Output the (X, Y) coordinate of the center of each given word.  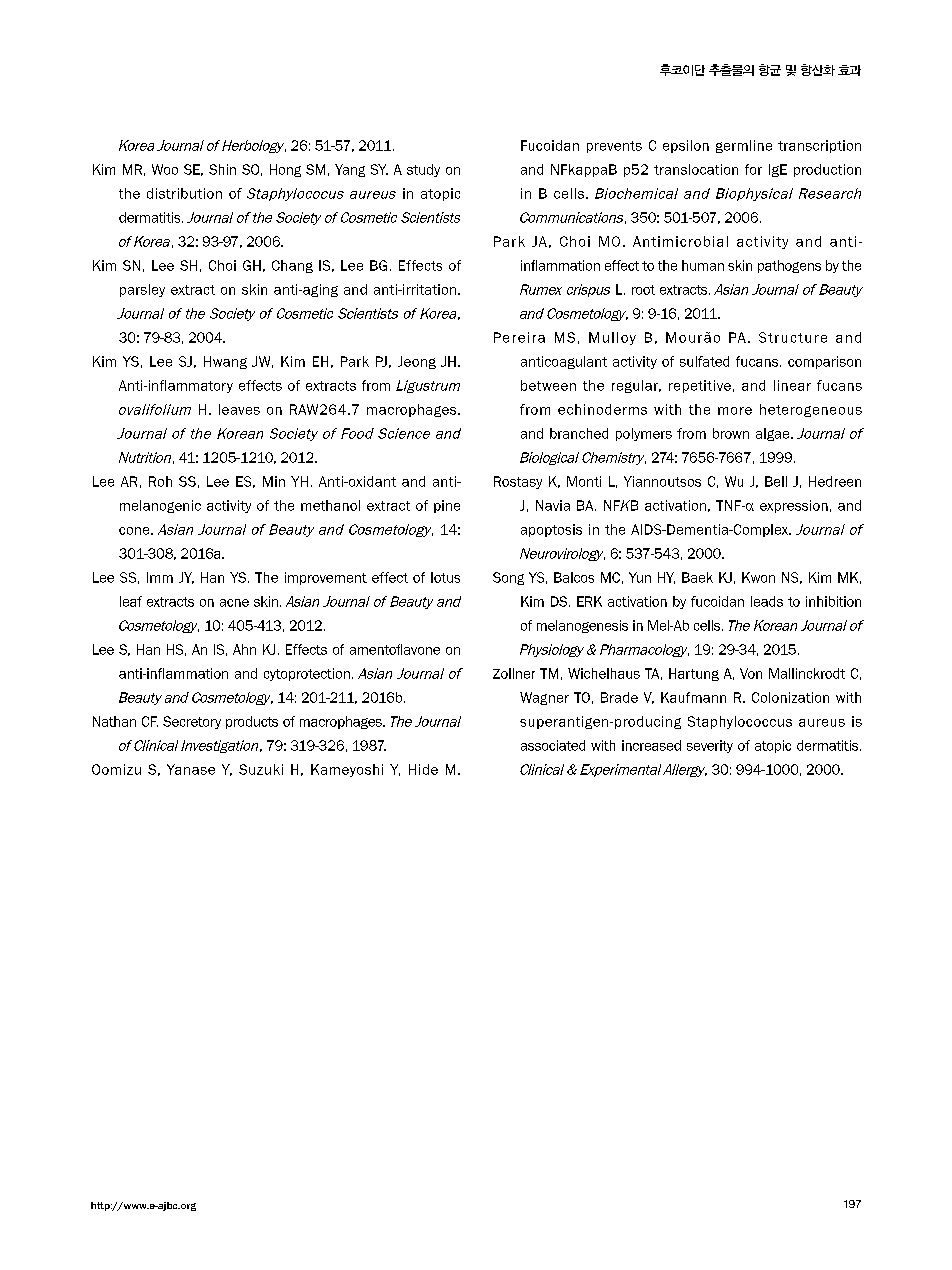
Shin (222, 169)
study (423, 170)
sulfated (704, 361)
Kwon (758, 577)
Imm (160, 577)
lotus (445, 577)
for (753, 169)
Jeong (417, 362)
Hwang (225, 362)
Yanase (191, 769)
